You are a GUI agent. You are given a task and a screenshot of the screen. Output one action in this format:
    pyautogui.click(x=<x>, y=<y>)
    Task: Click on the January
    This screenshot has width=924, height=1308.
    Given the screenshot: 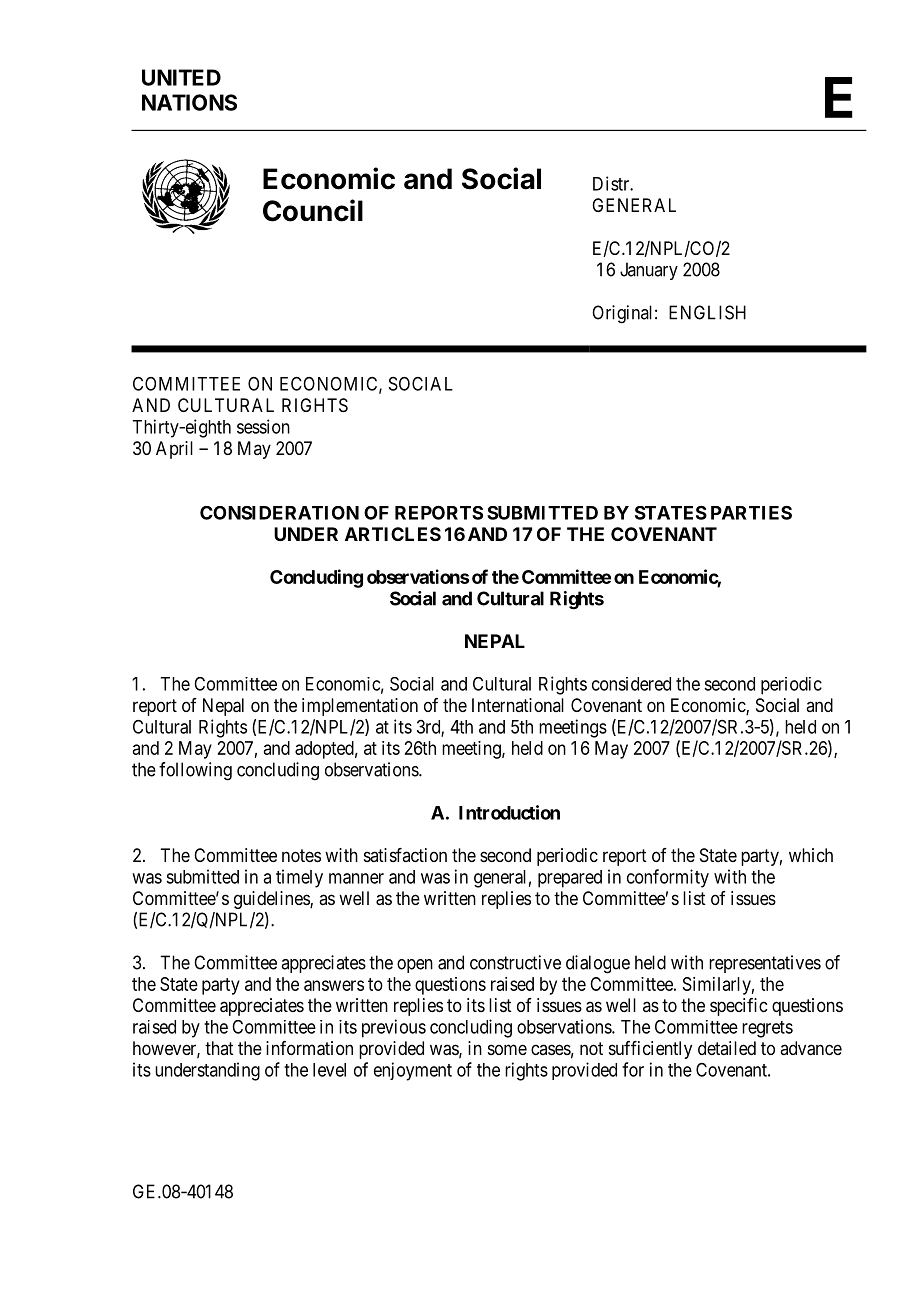 What is the action you would take?
    pyautogui.click(x=649, y=271)
